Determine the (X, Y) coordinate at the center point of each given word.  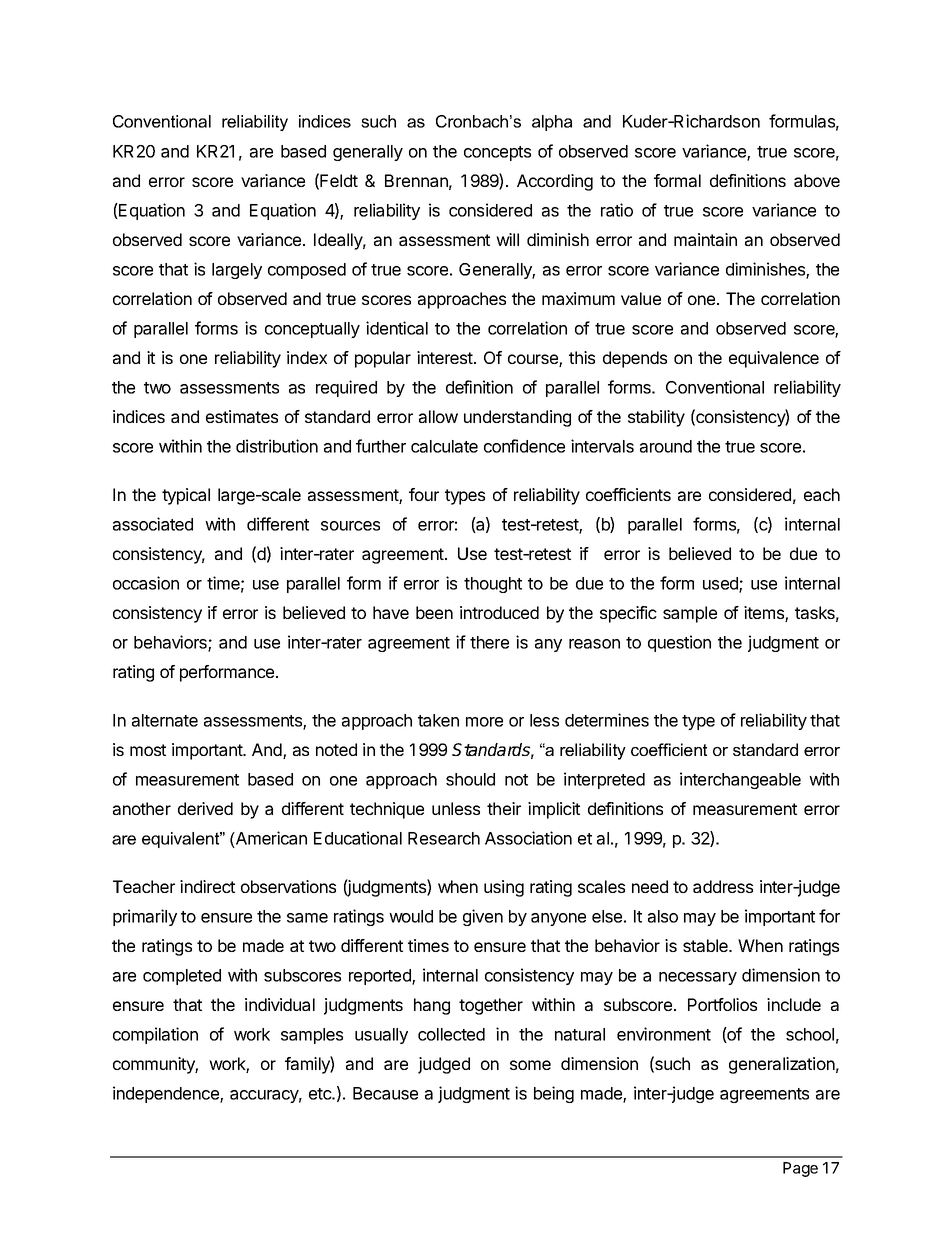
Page (800, 1169)
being (554, 1094)
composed (307, 271)
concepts (497, 153)
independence (167, 1094)
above (817, 180)
